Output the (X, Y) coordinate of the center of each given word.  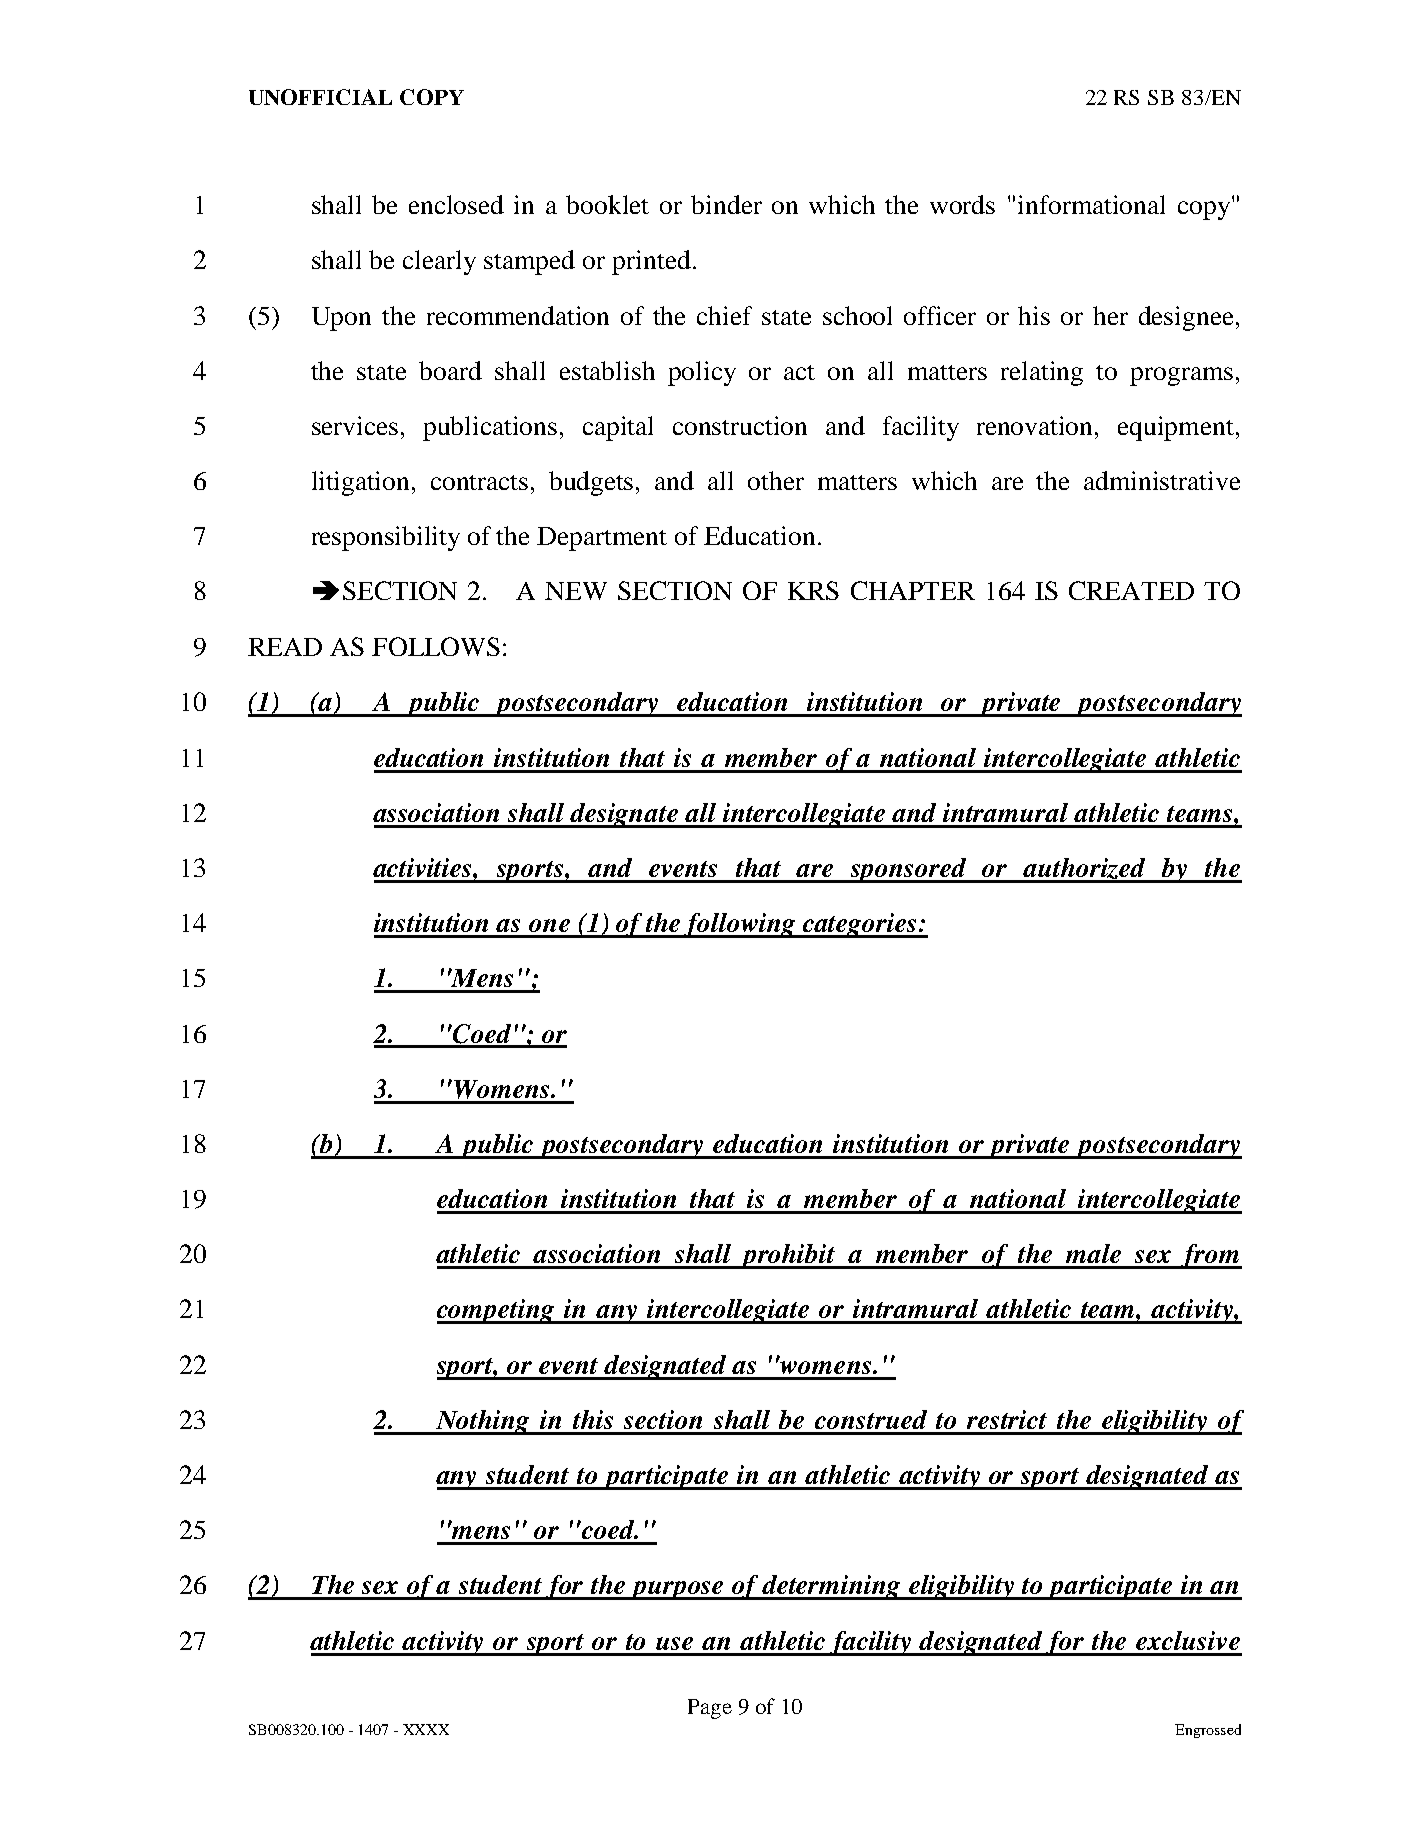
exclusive (1188, 1640)
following (740, 925)
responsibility (386, 538)
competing (497, 1311)
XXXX (426, 1729)
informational (1091, 204)
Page (710, 1709)
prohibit (788, 1256)
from (1210, 1256)
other (776, 480)
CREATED (1131, 590)
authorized (1085, 870)
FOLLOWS (436, 646)
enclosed (456, 204)
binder (726, 204)
